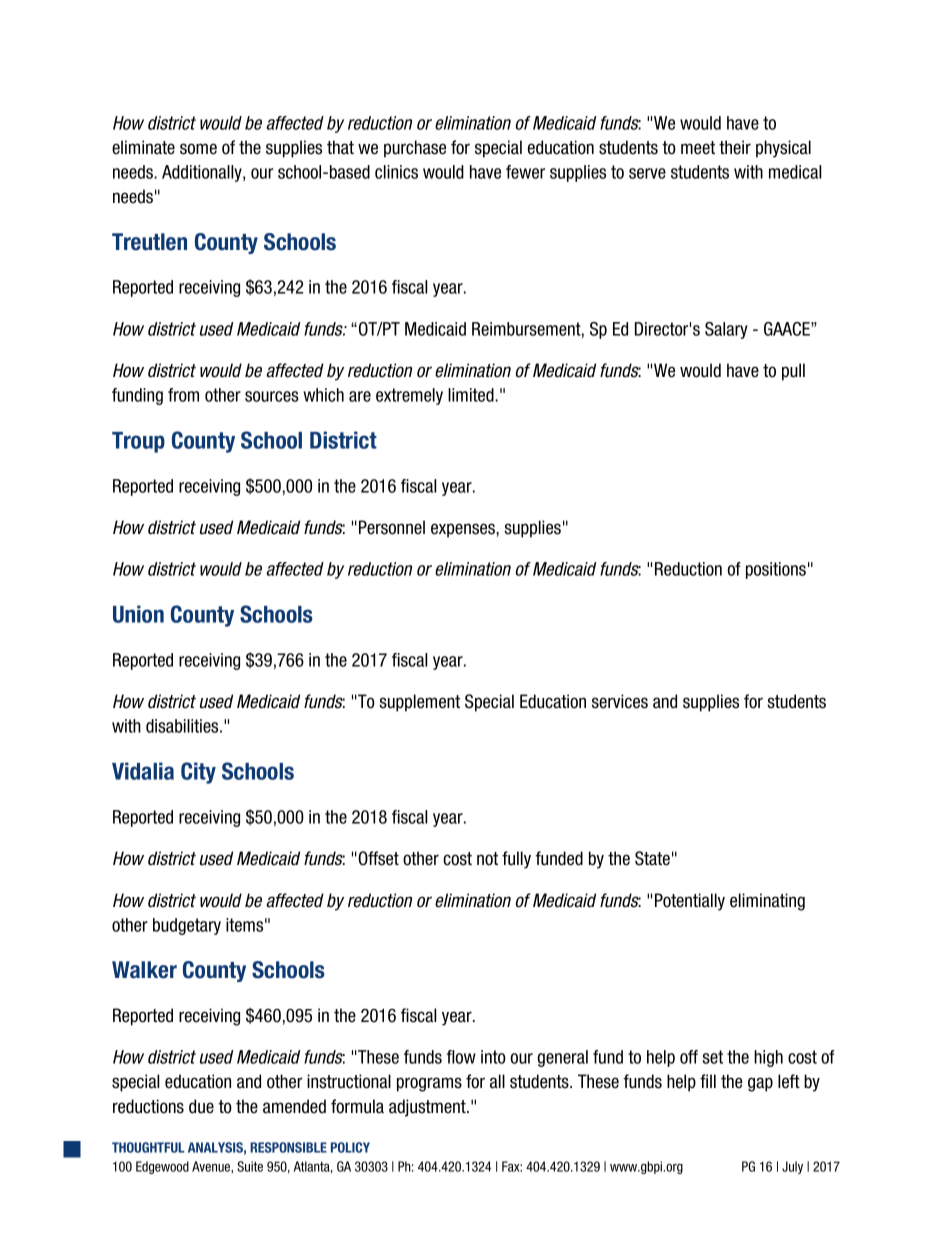  I want to click on not, so click(487, 859).
